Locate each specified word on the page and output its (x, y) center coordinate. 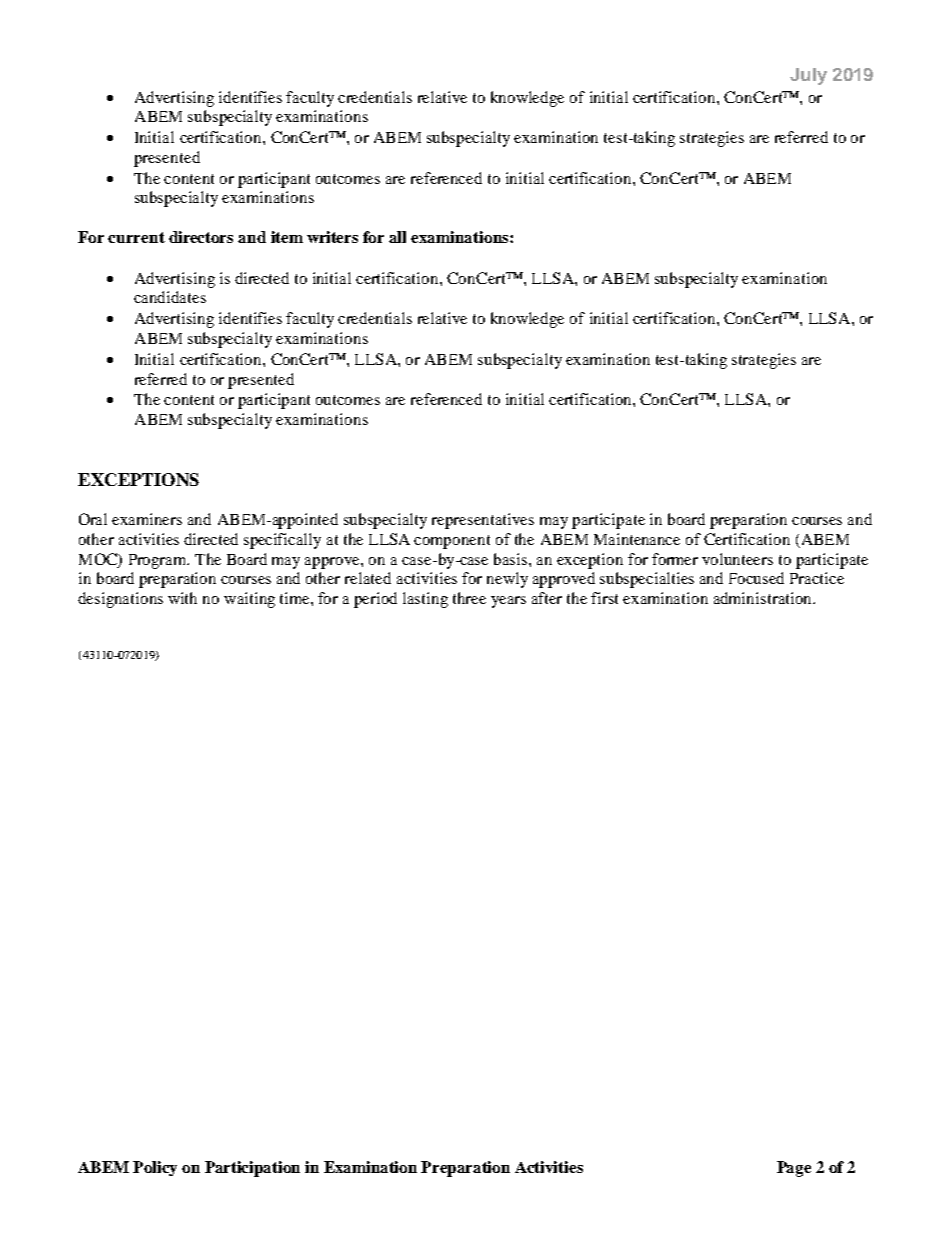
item (287, 237)
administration (764, 598)
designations (120, 600)
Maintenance (637, 539)
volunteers (737, 559)
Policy (155, 1168)
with (182, 598)
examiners (147, 519)
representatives (483, 521)
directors (201, 237)
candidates (170, 297)
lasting (425, 600)
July (808, 76)
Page (794, 1169)
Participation (252, 1169)
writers (332, 237)
